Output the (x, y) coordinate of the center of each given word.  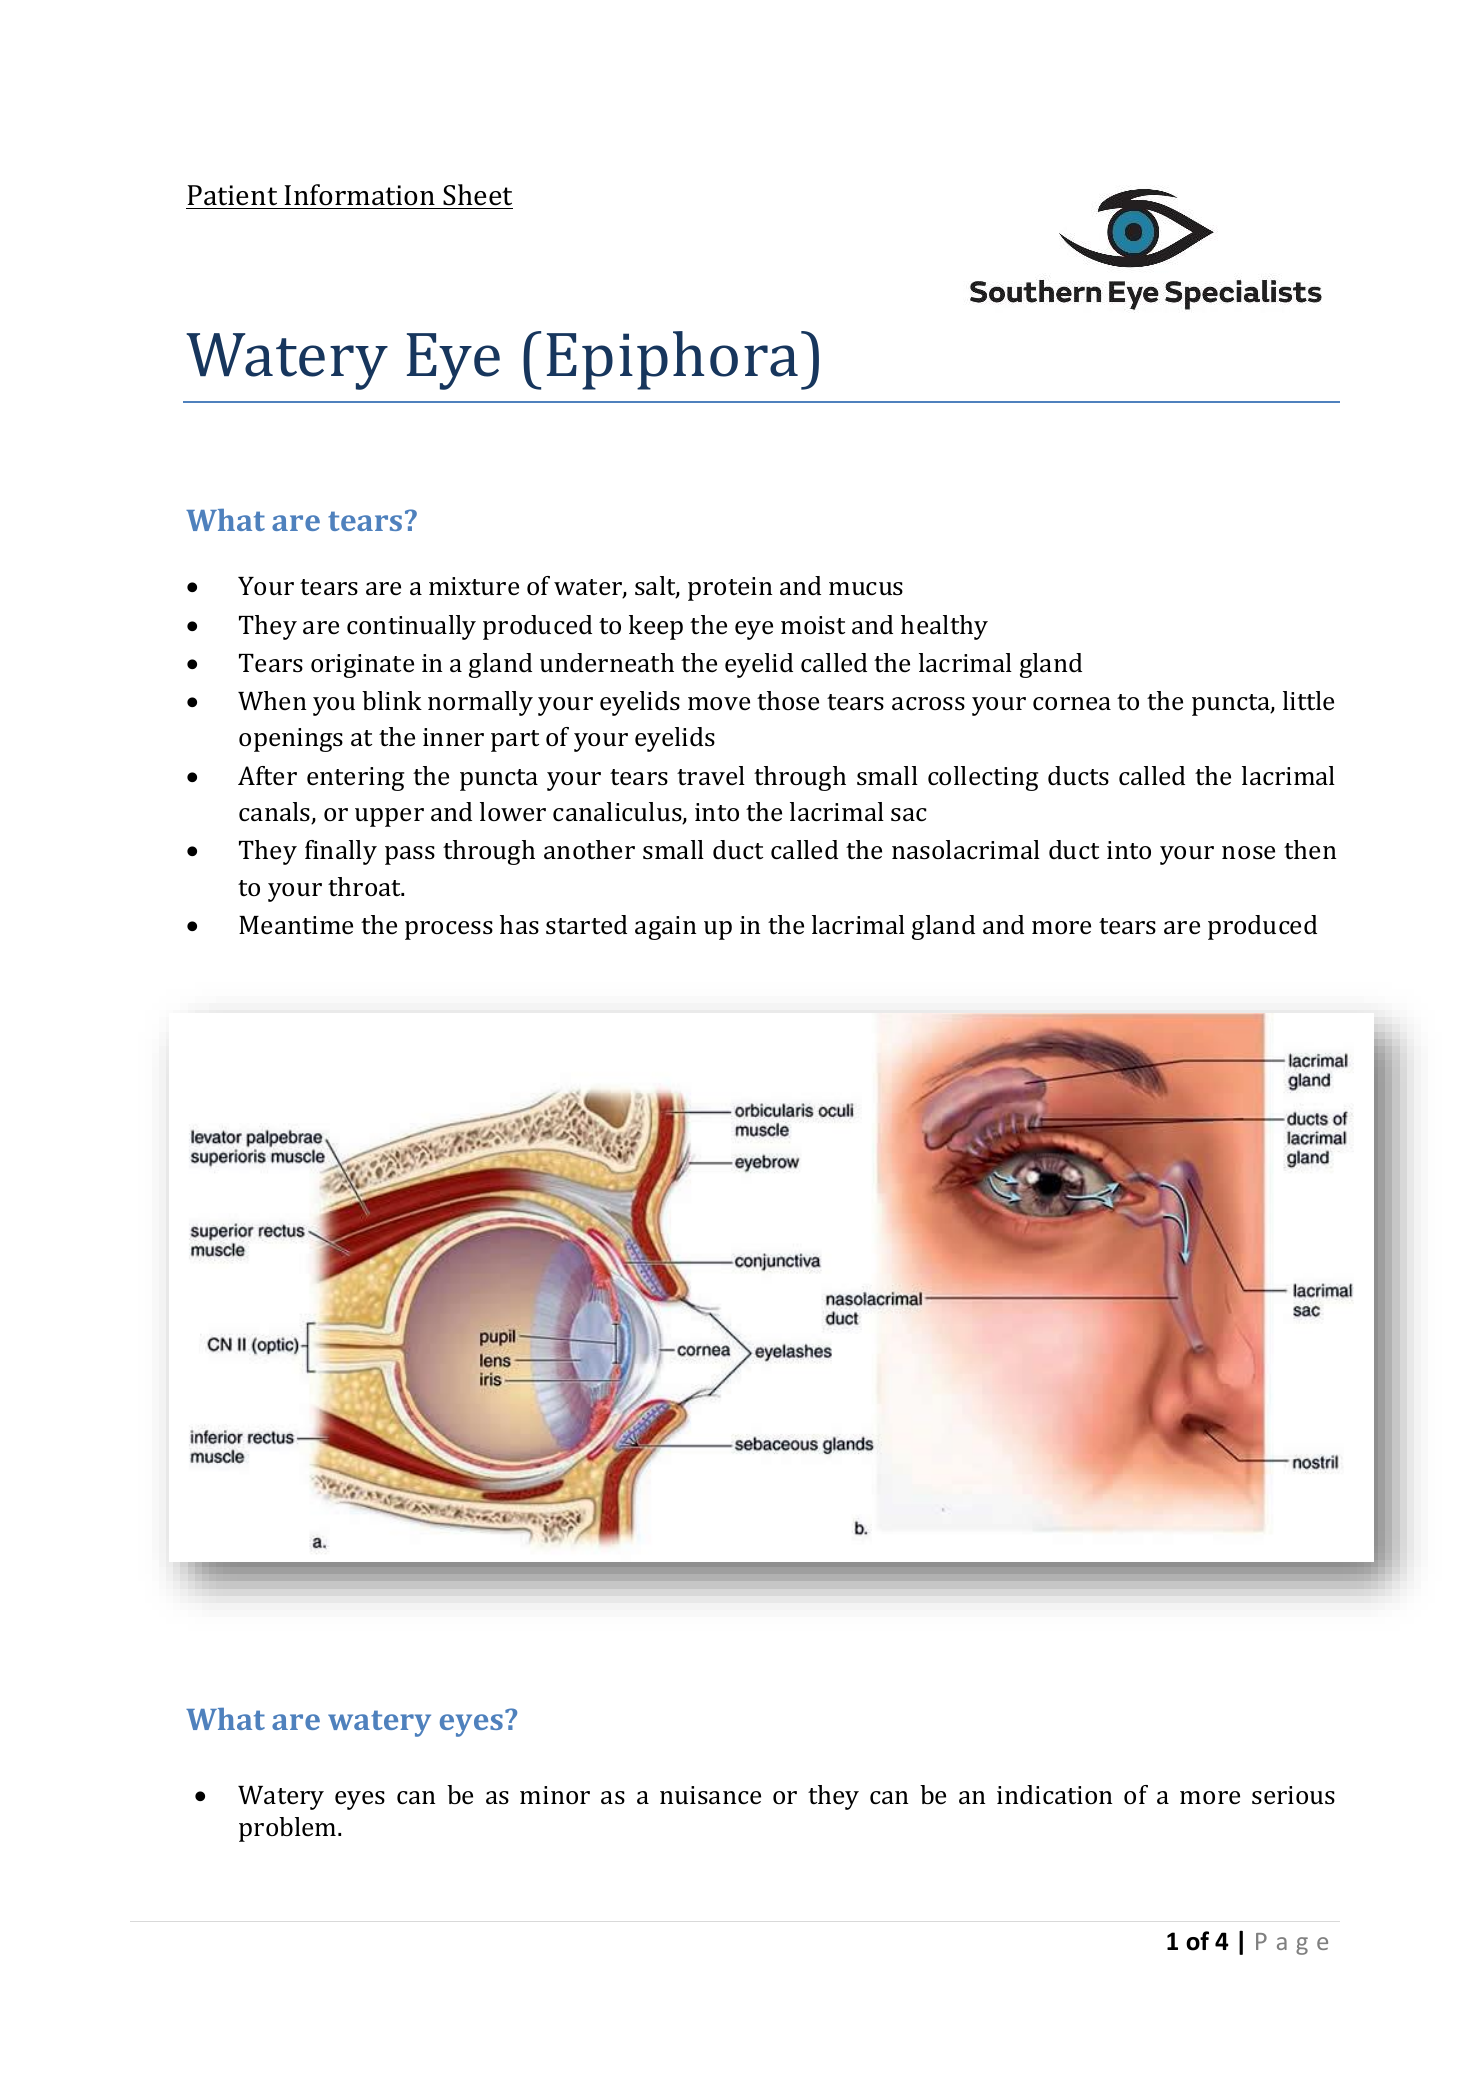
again (665, 928)
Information (360, 196)
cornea (1072, 704)
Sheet (477, 196)
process (449, 930)
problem (289, 1829)
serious (1293, 1795)
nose (1248, 853)
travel (711, 776)
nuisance (710, 1795)
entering (355, 779)
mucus (866, 589)
